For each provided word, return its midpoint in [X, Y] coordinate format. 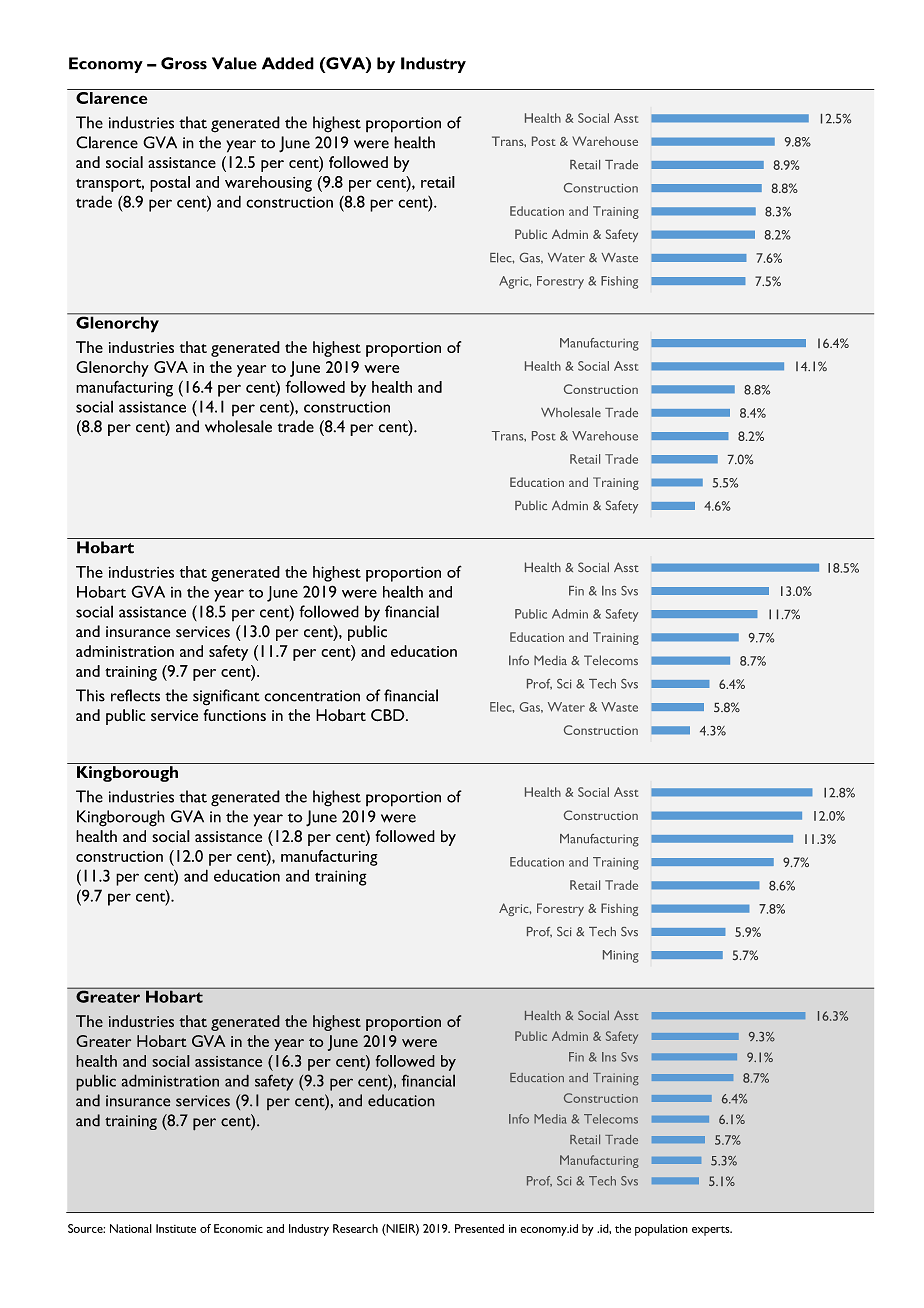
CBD [389, 715]
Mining [621, 956]
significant [226, 697]
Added [288, 63]
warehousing [268, 184]
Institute [176, 1228]
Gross [184, 63]
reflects [135, 695]
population [661, 1230]
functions [235, 715]
